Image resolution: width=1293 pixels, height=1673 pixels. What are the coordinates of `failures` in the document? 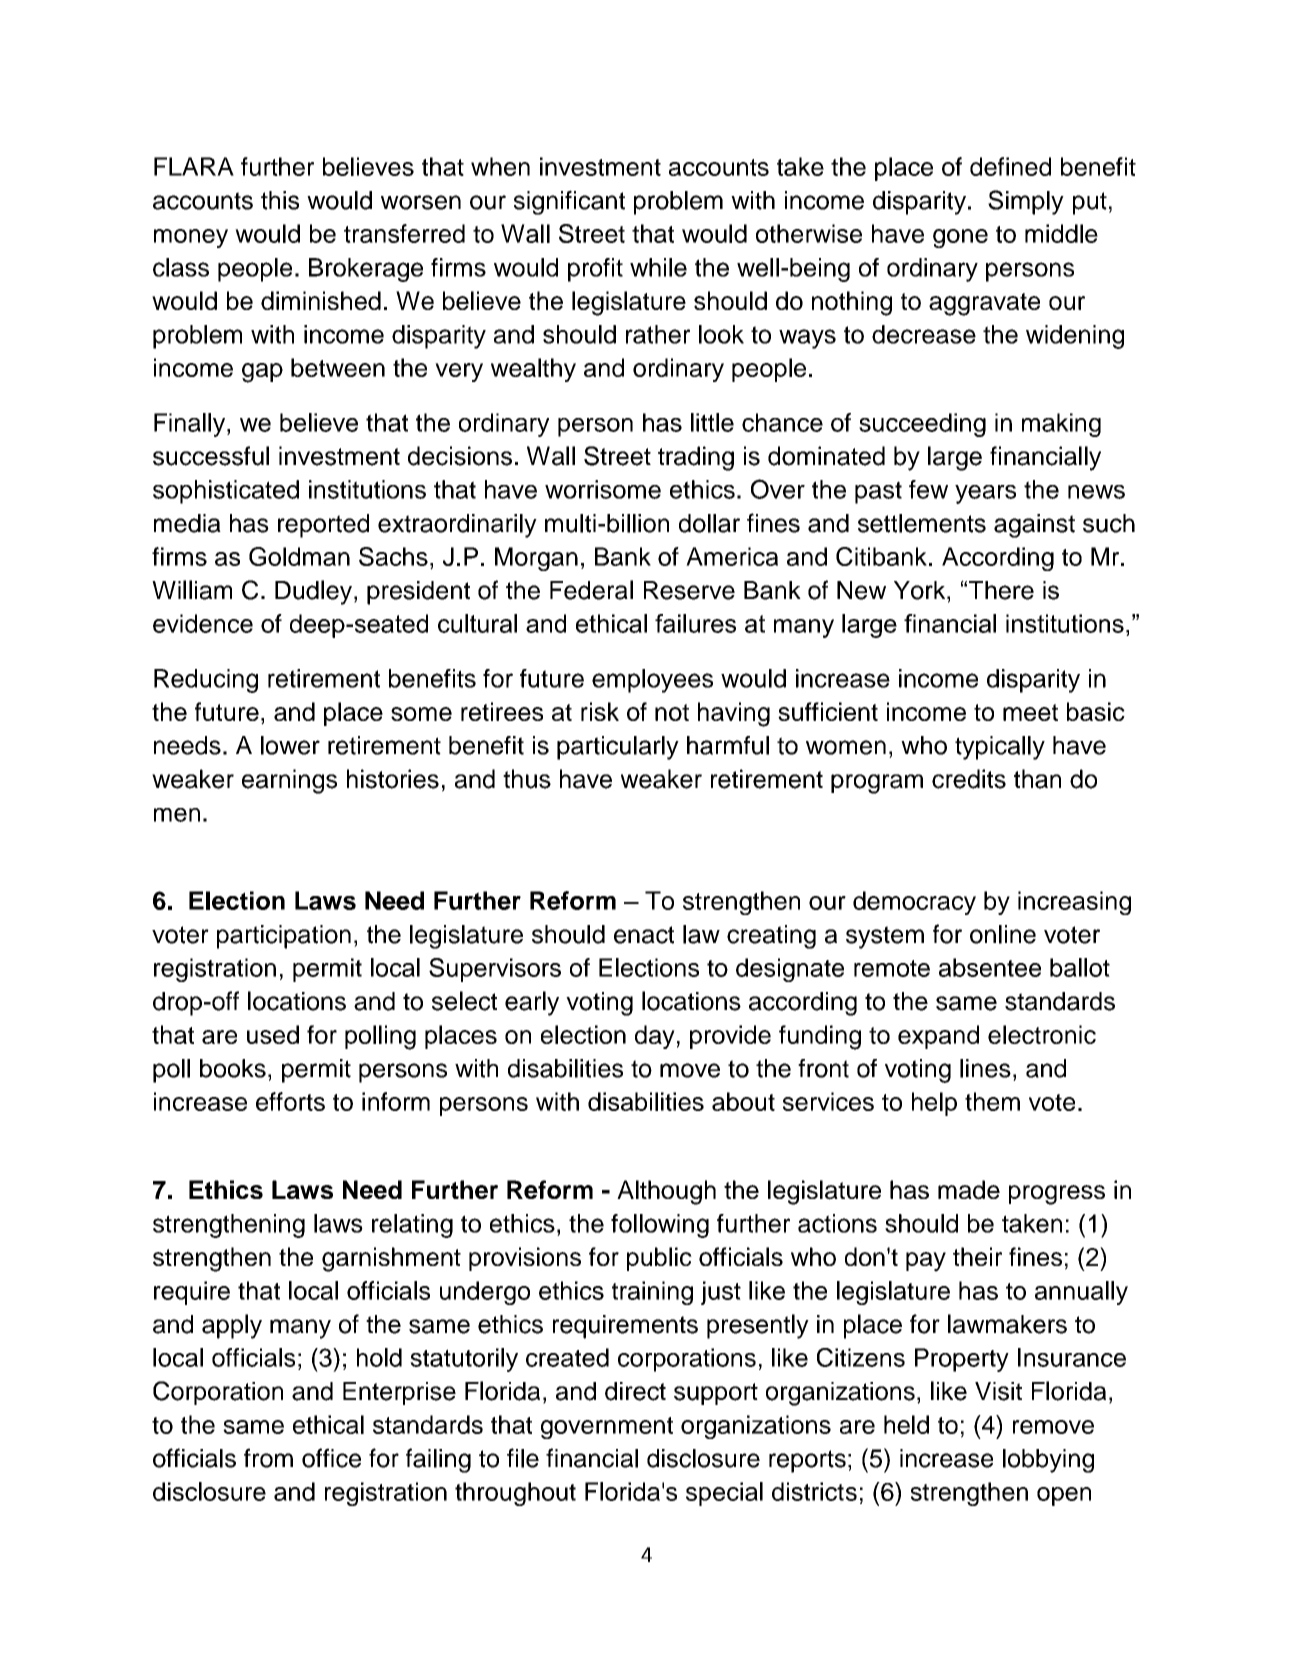 It's located at (695, 623).
